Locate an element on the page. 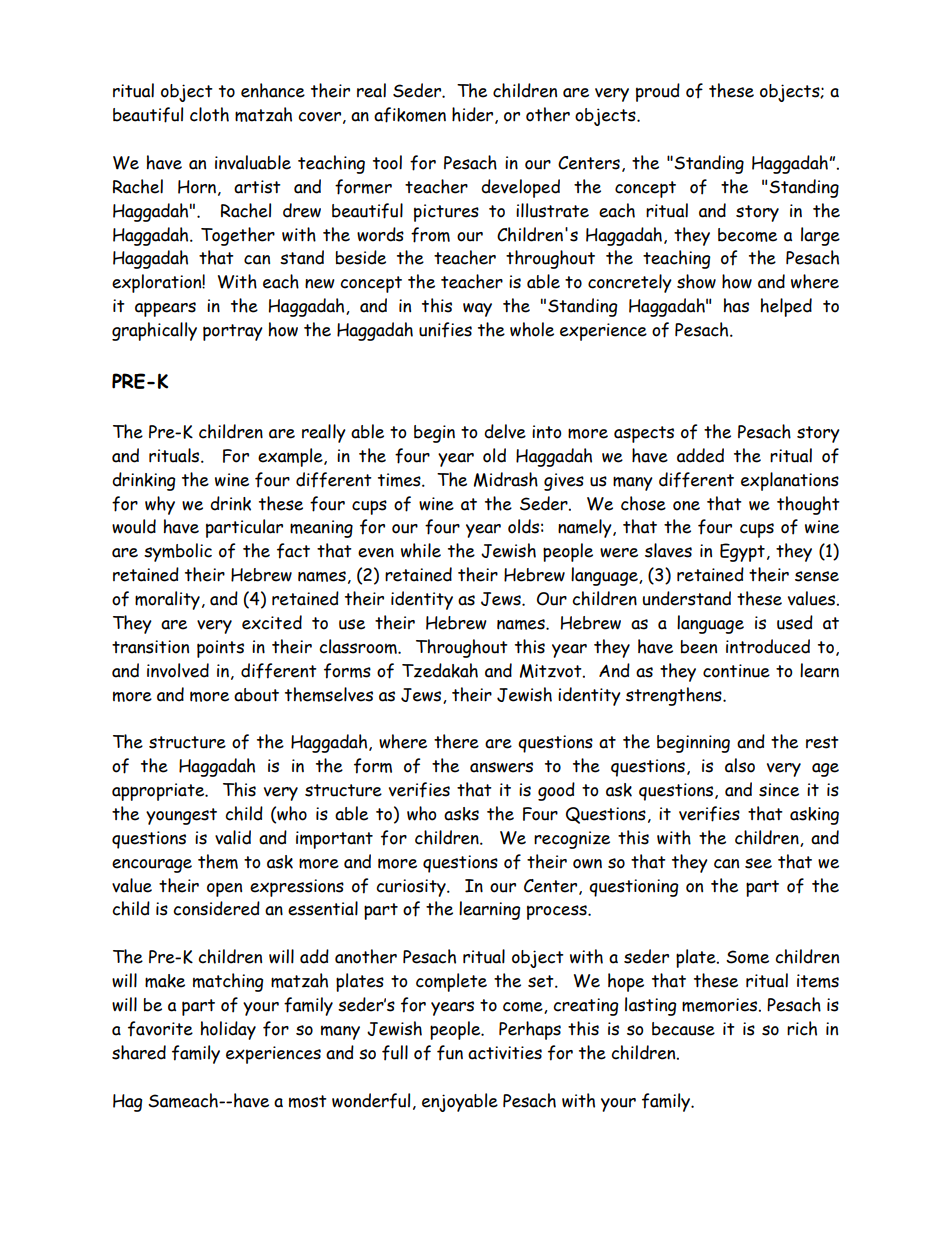 This document has height=1233, width=952. Egypt is located at coordinates (742, 552).
